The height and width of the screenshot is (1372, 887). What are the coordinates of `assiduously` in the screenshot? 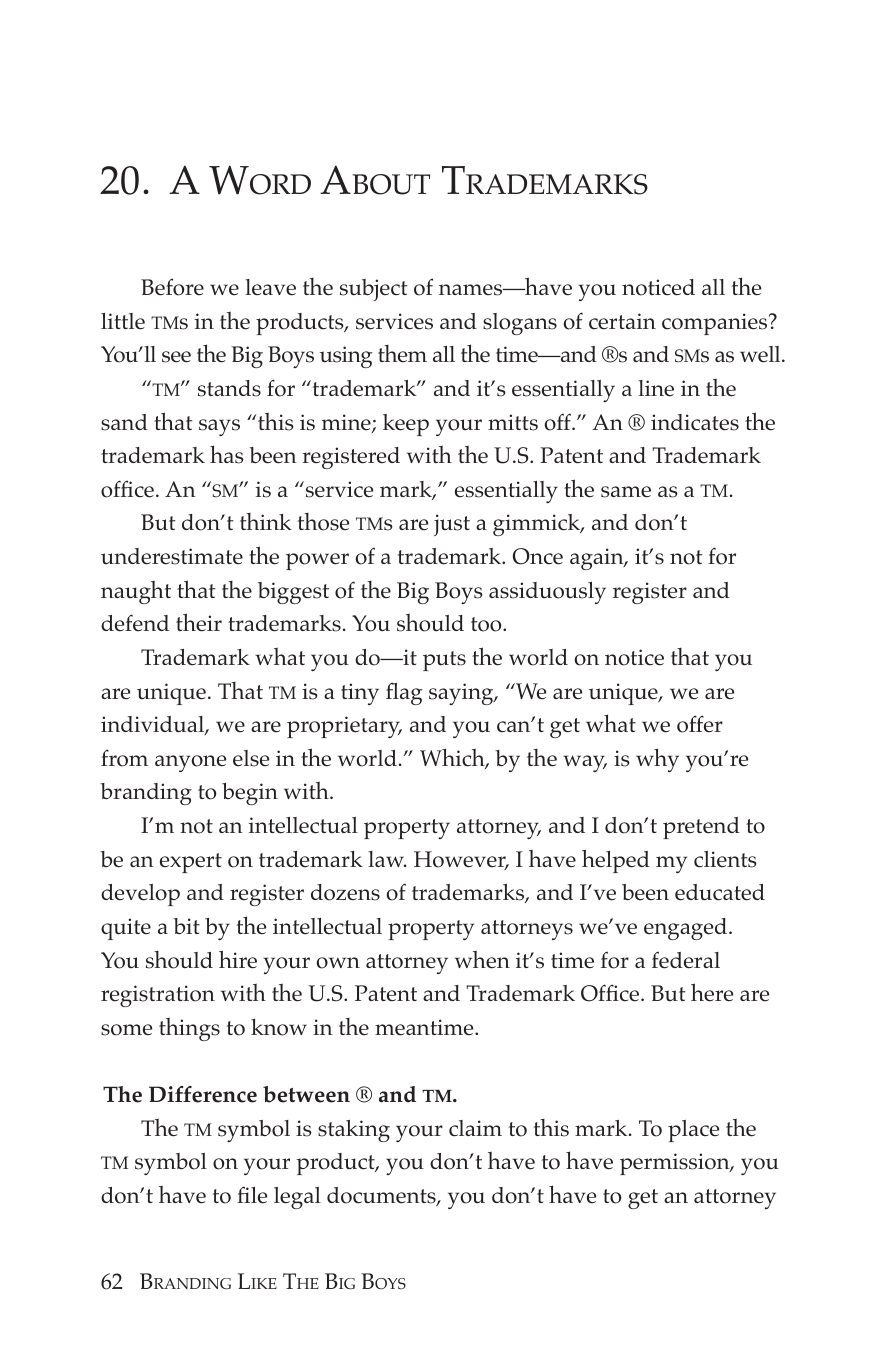 It's located at (547, 593).
